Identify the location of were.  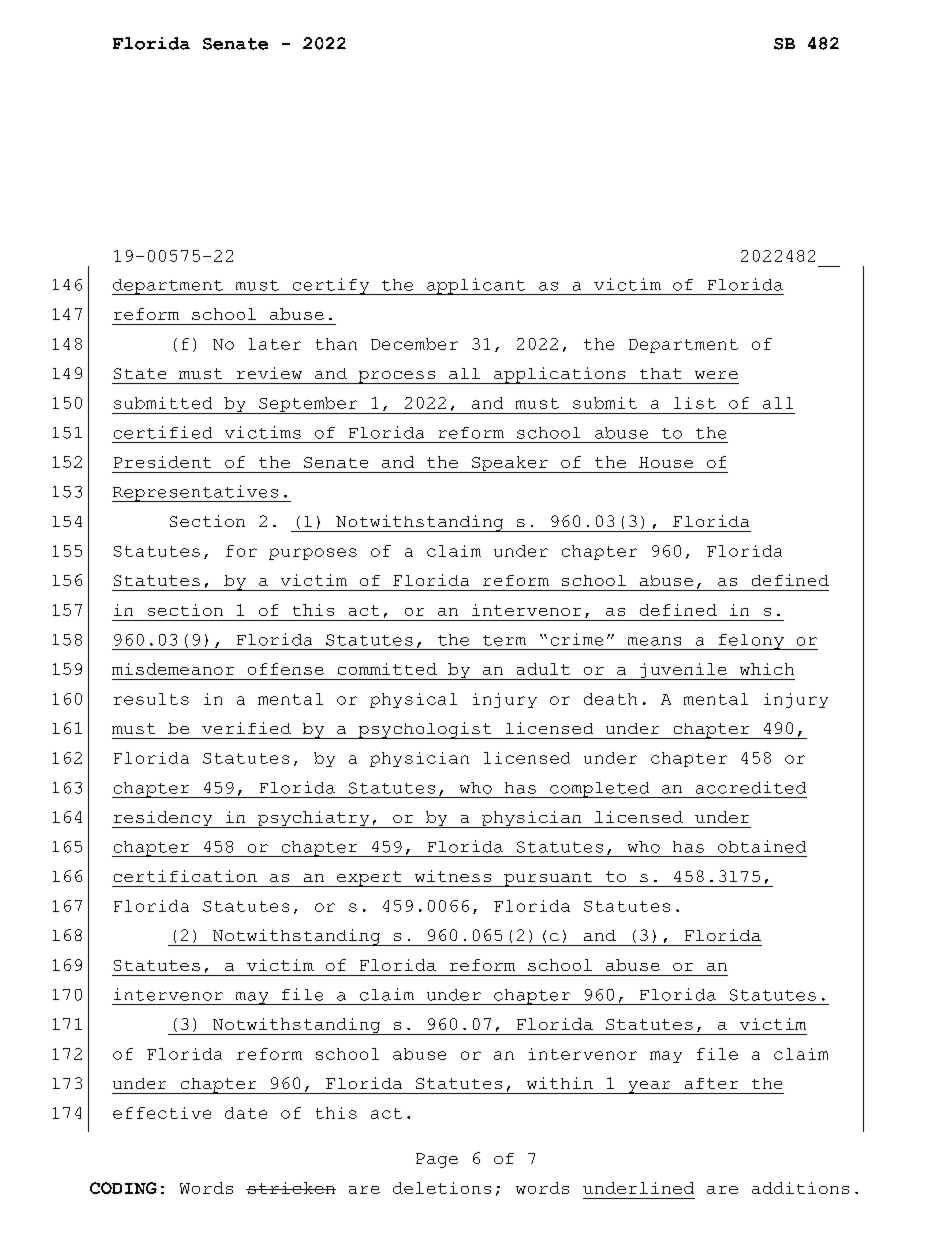
(716, 375).
